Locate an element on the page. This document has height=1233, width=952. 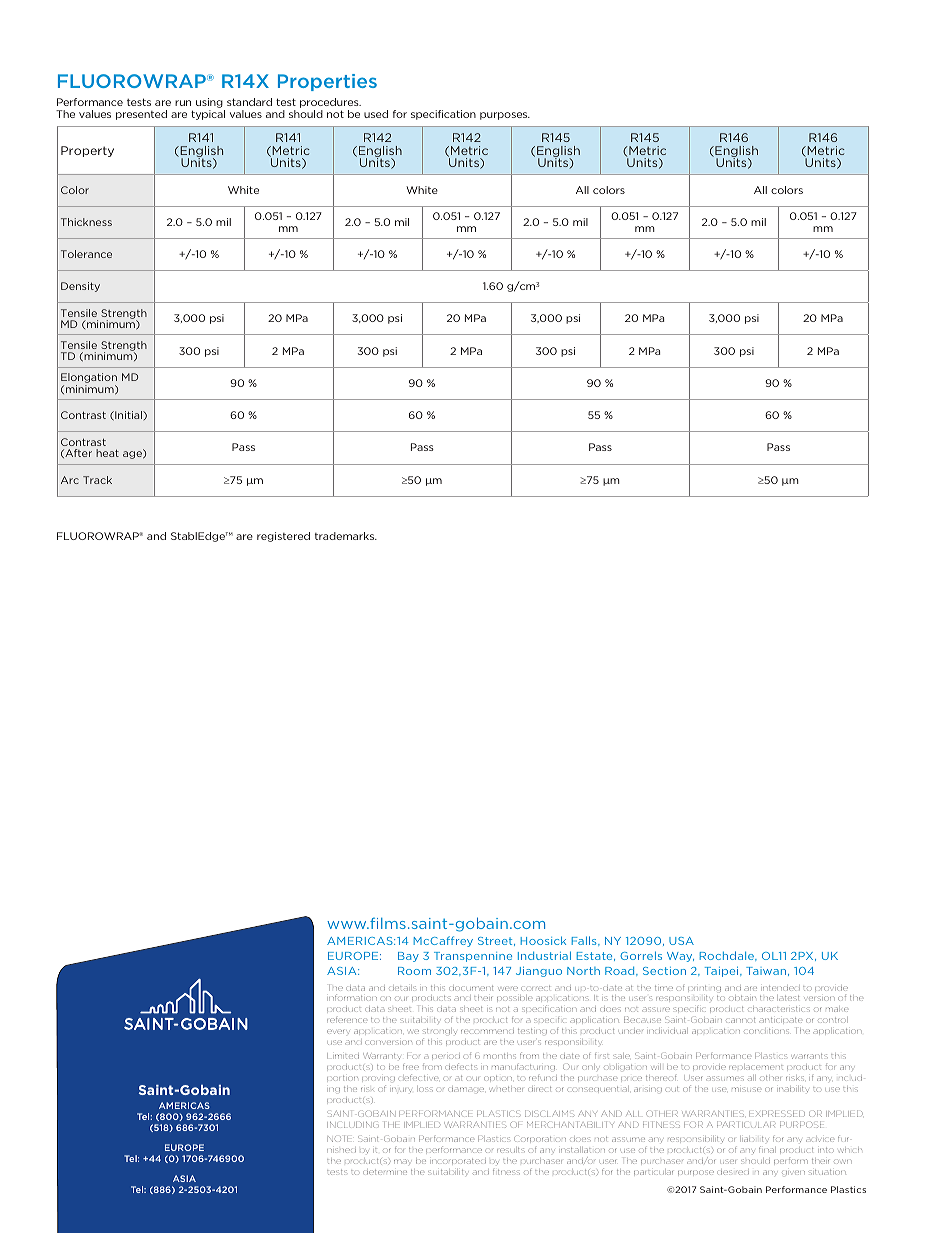
Track is located at coordinates (97, 480).
